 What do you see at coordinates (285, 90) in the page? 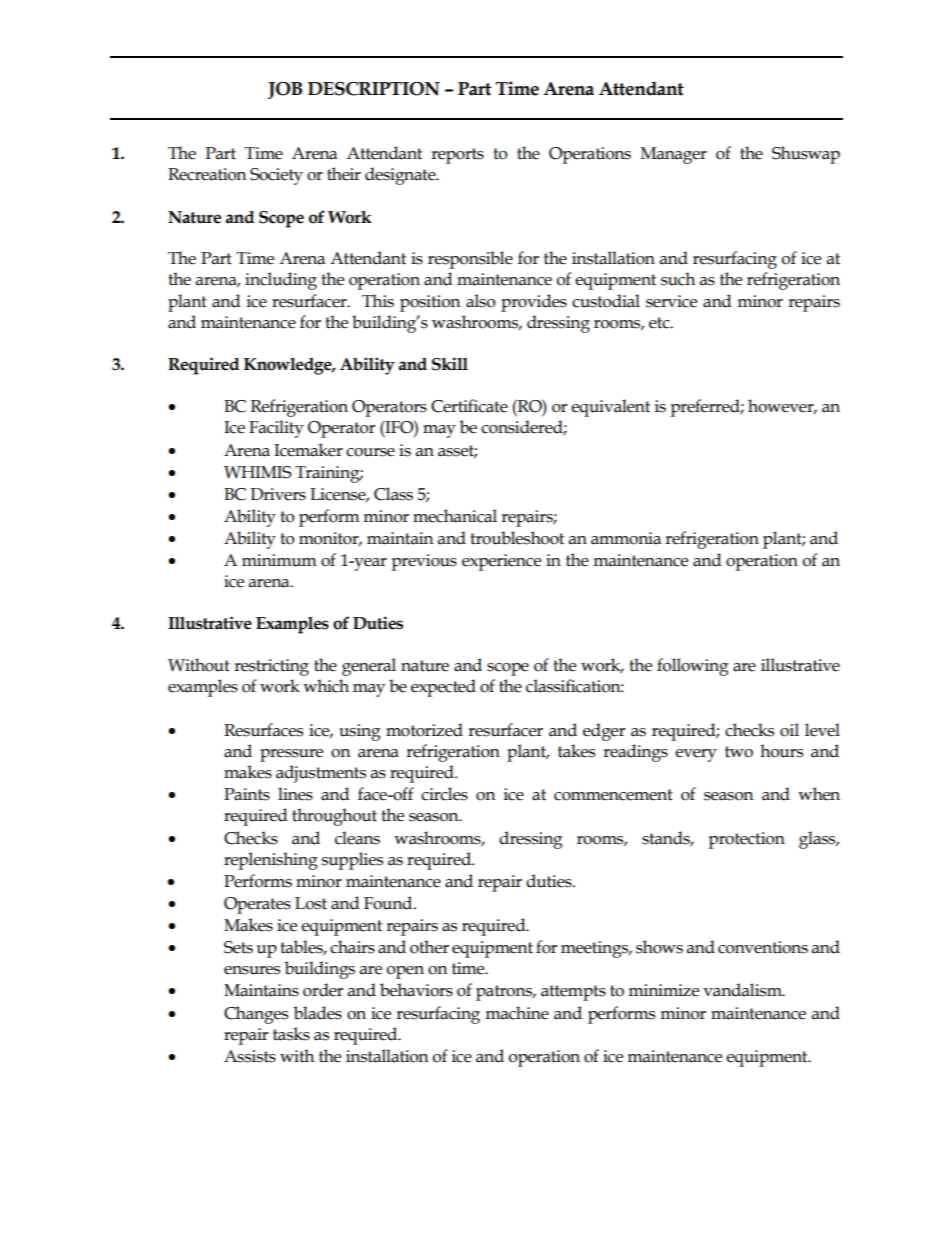
I see `JOB` at bounding box center [285, 90].
